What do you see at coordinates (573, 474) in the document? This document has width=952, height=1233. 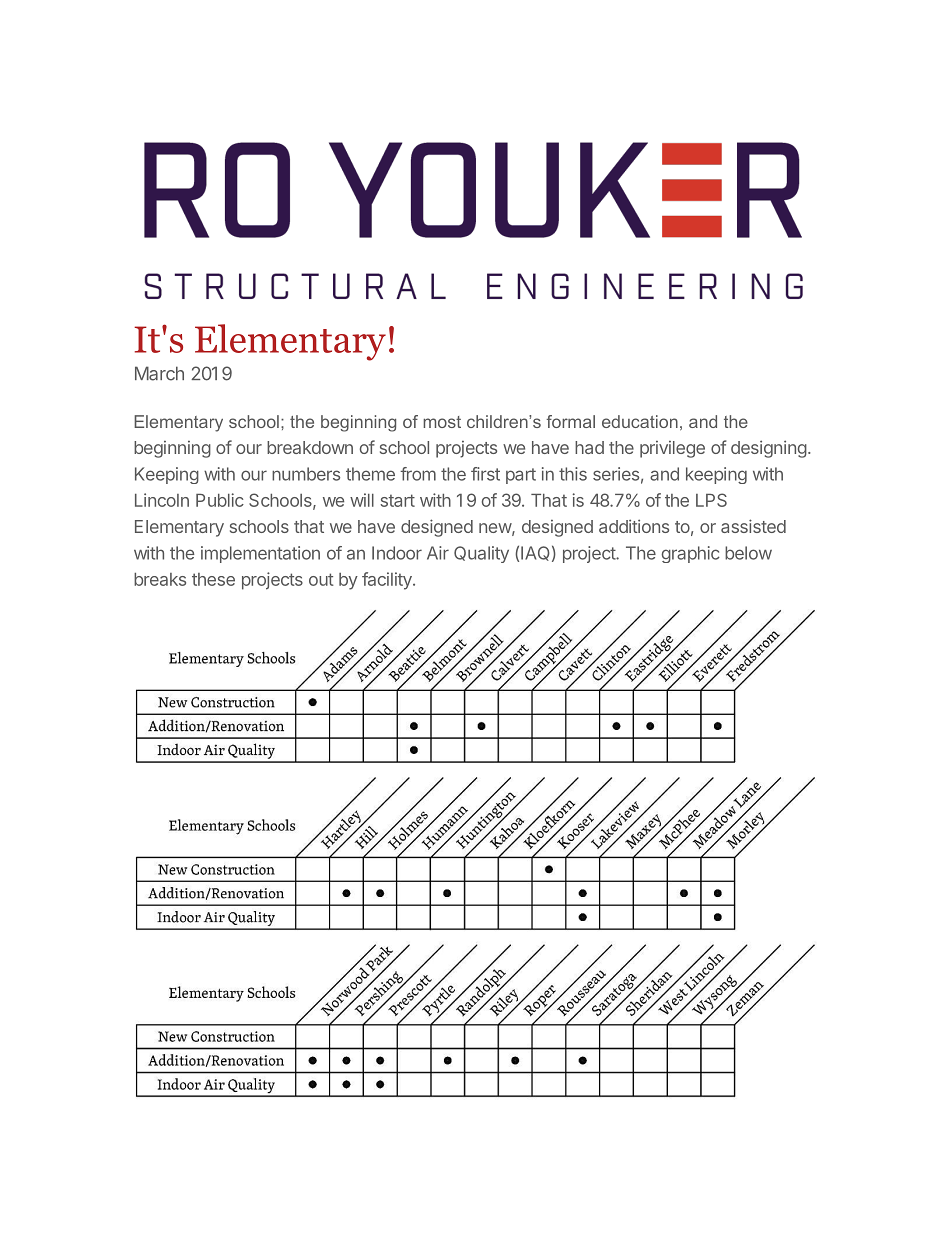 I see `this` at bounding box center [573, 474].
